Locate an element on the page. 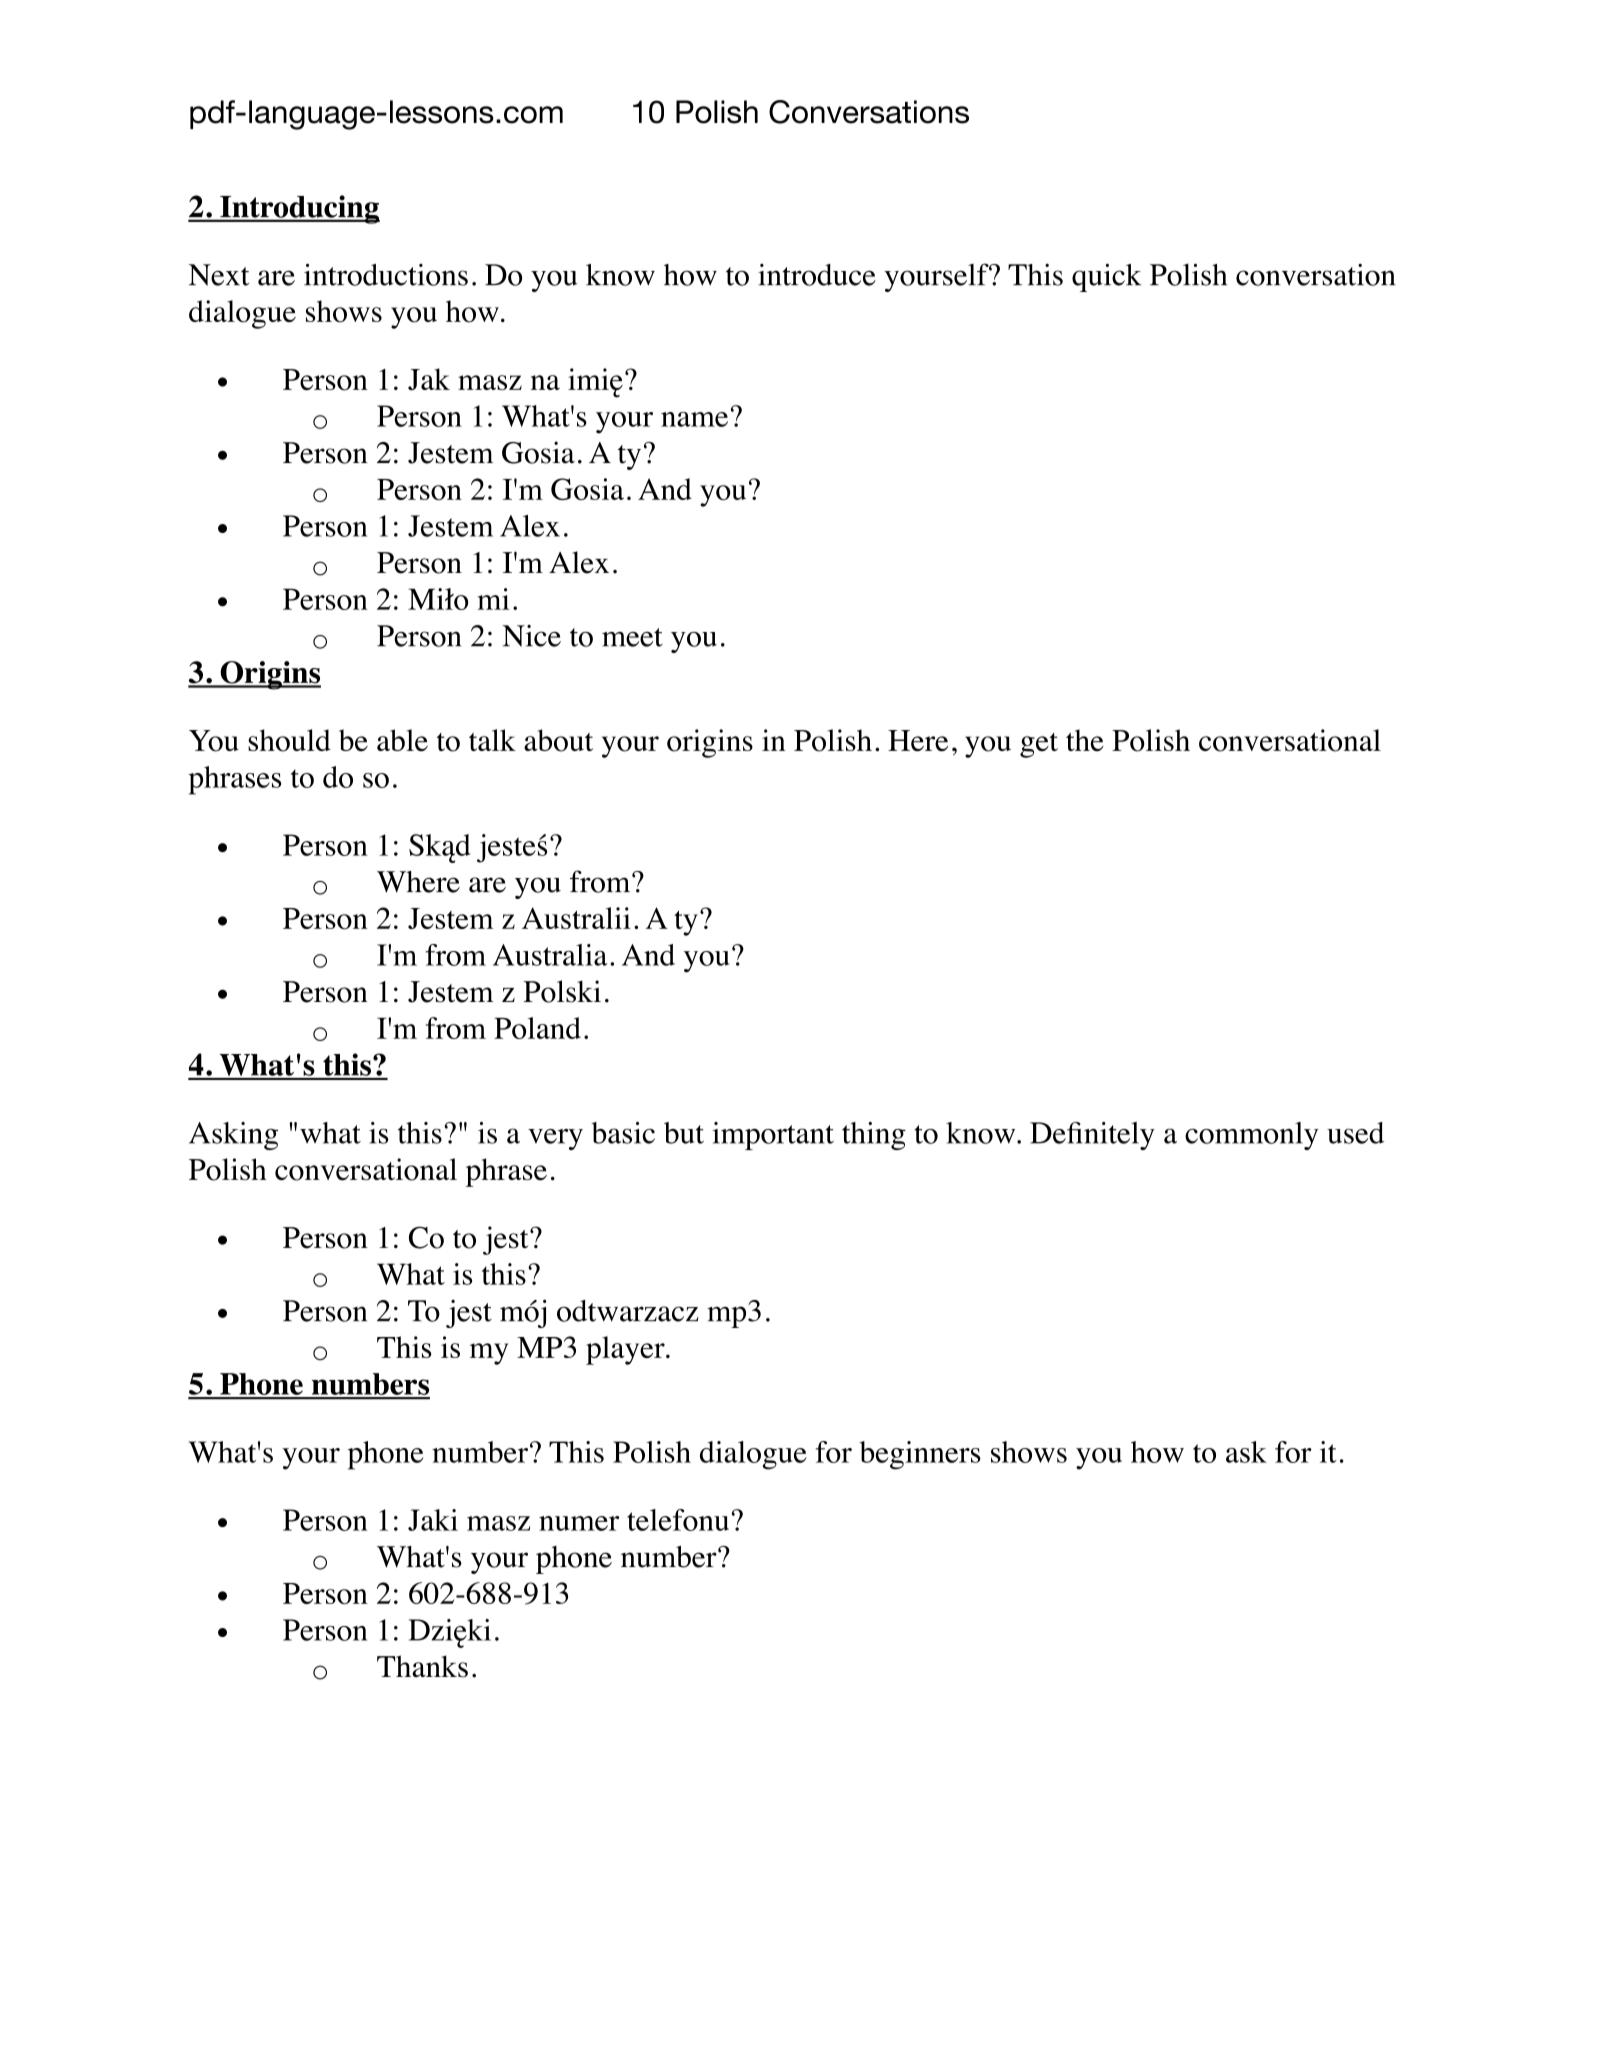  able is located at coordinates (402, 740).
